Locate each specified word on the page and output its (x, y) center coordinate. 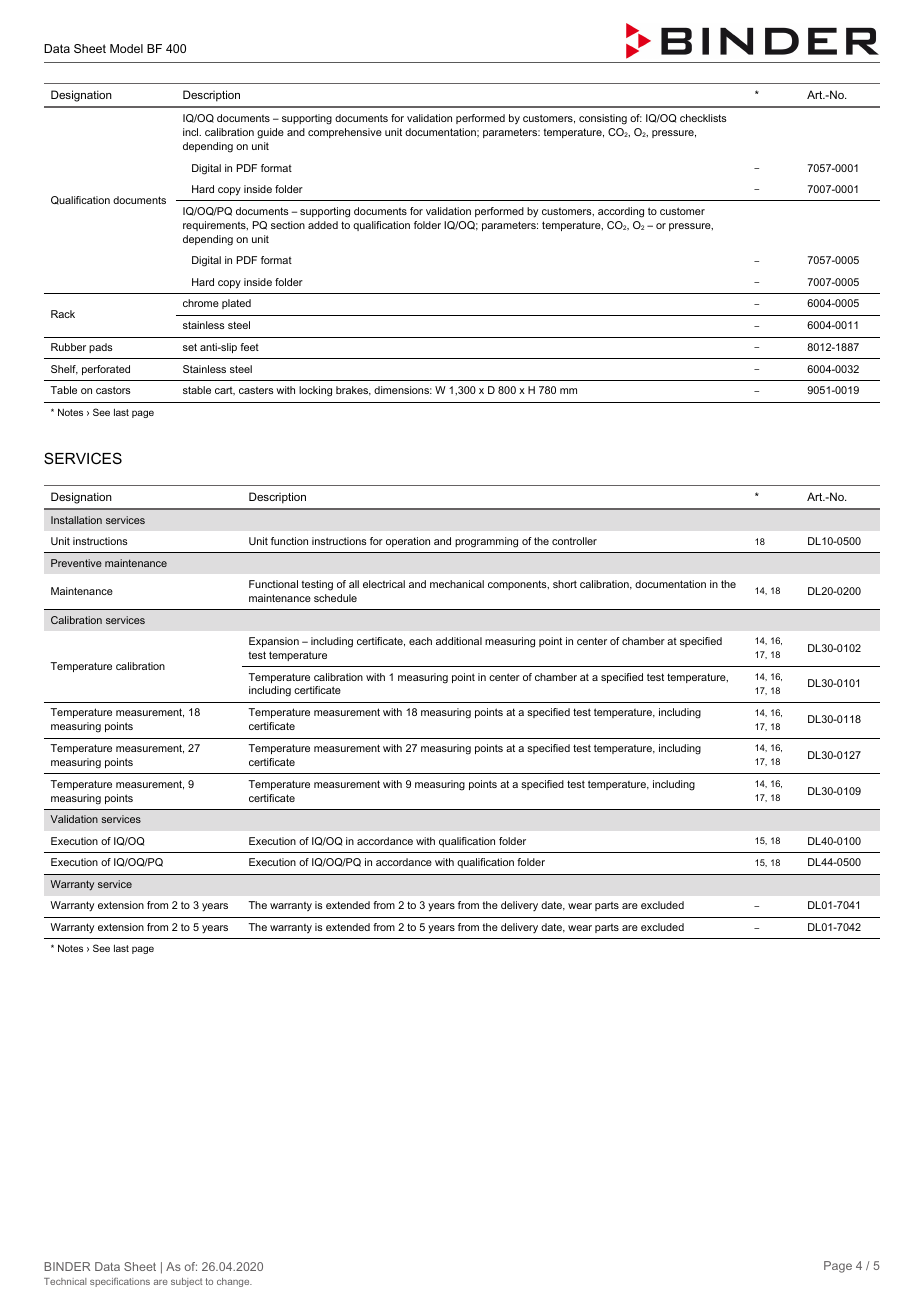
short (565, 584)
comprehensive (345, 133)
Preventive (76, 563)
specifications (120, 1282)
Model (126, 48)
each (420, 641)
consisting (603, 119)
